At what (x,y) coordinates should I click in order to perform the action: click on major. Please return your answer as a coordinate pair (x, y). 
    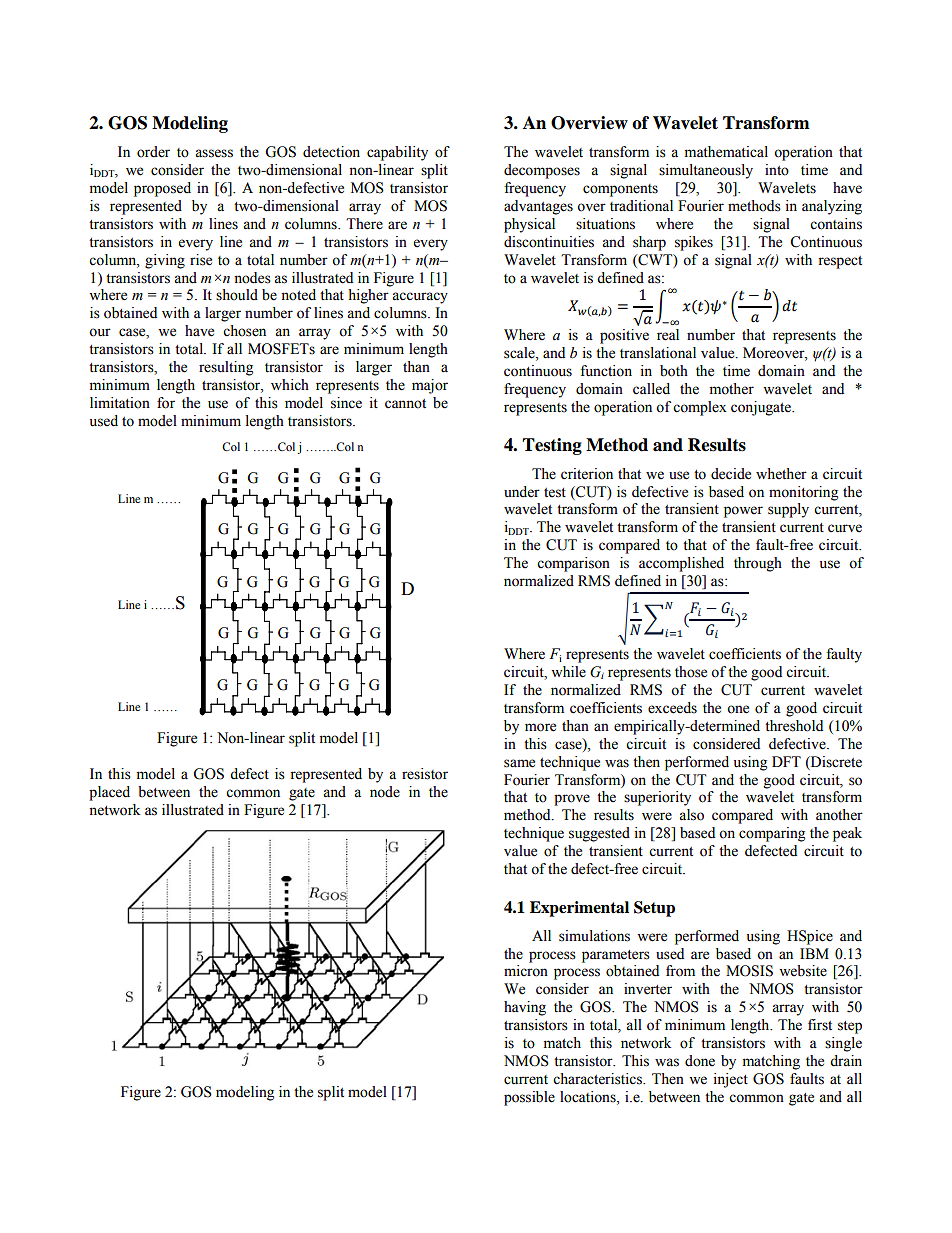
    Looking at the image, I should click on (430, 386).
